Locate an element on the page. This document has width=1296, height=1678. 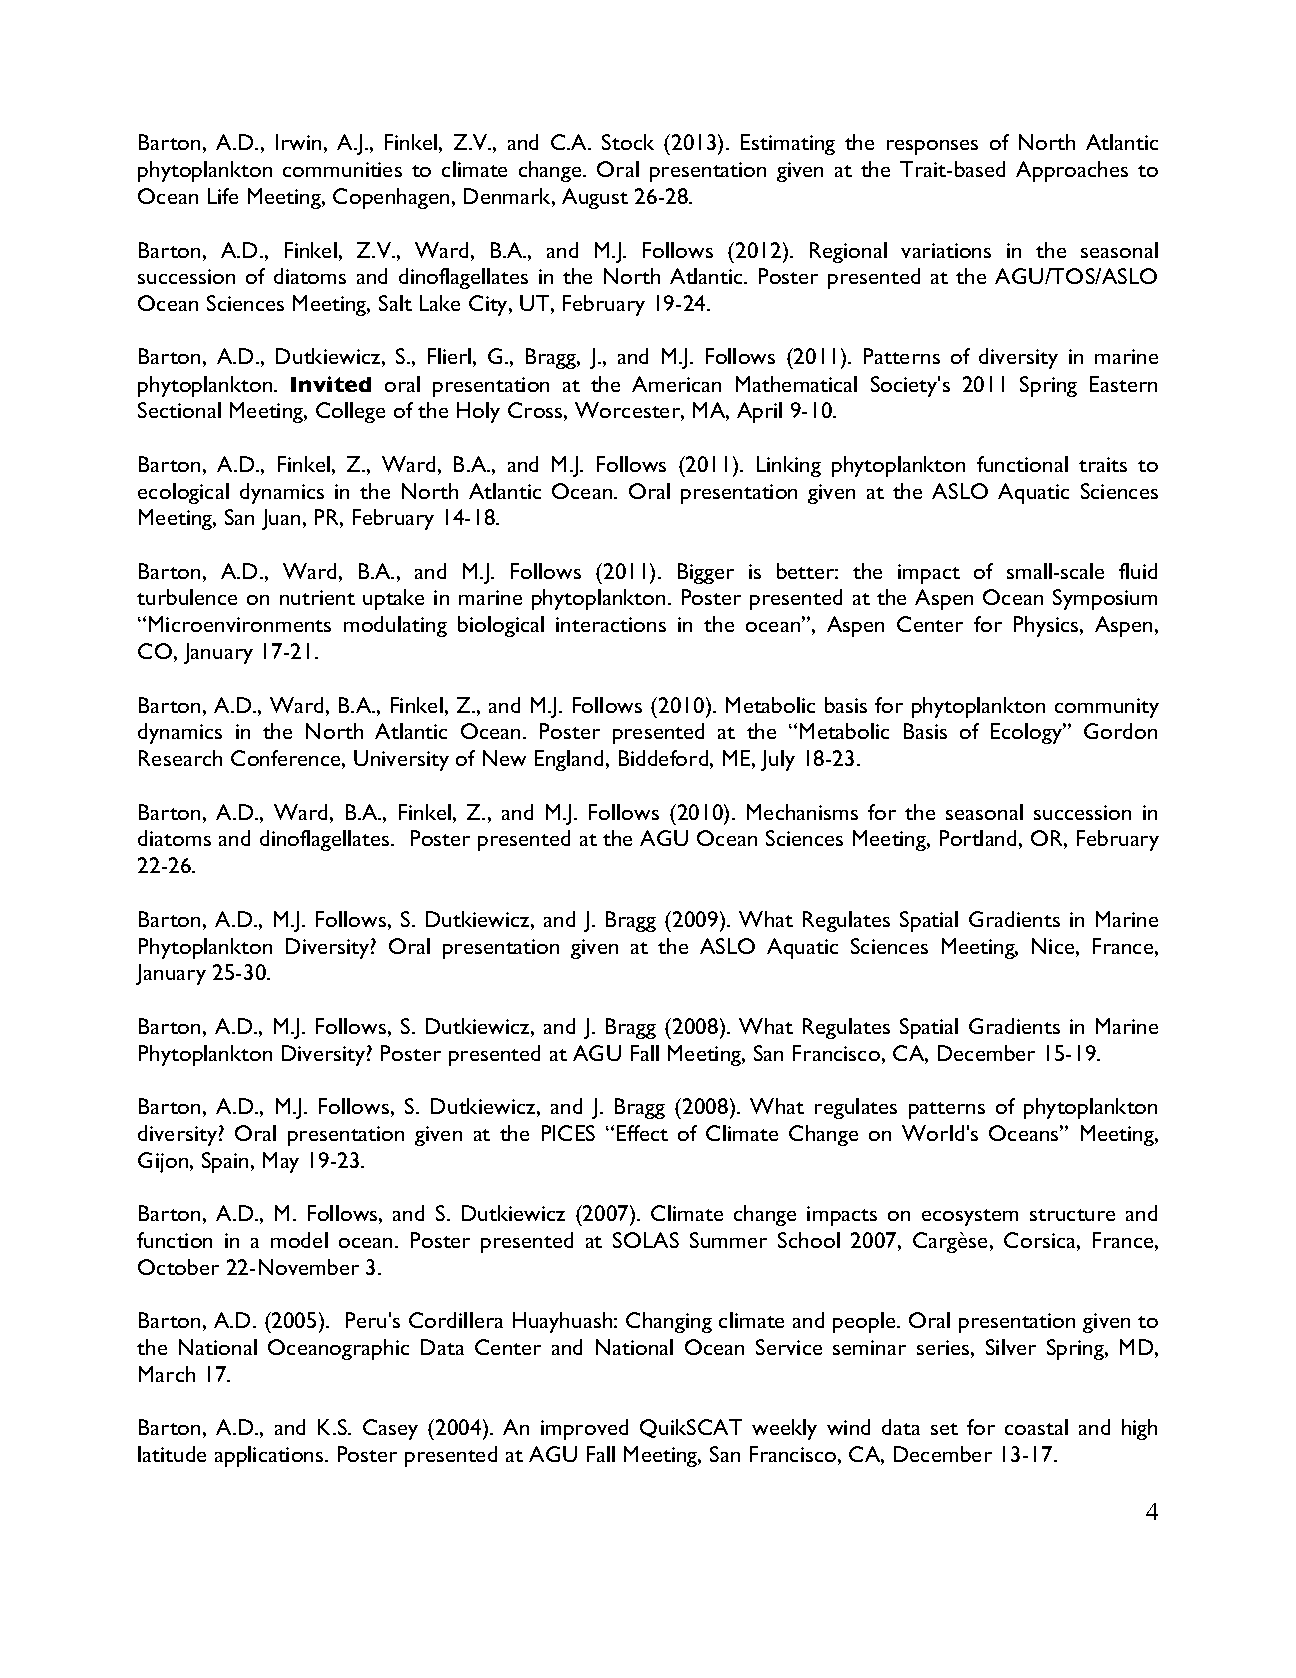
Approaches is located at coordinates (1072, 171).
